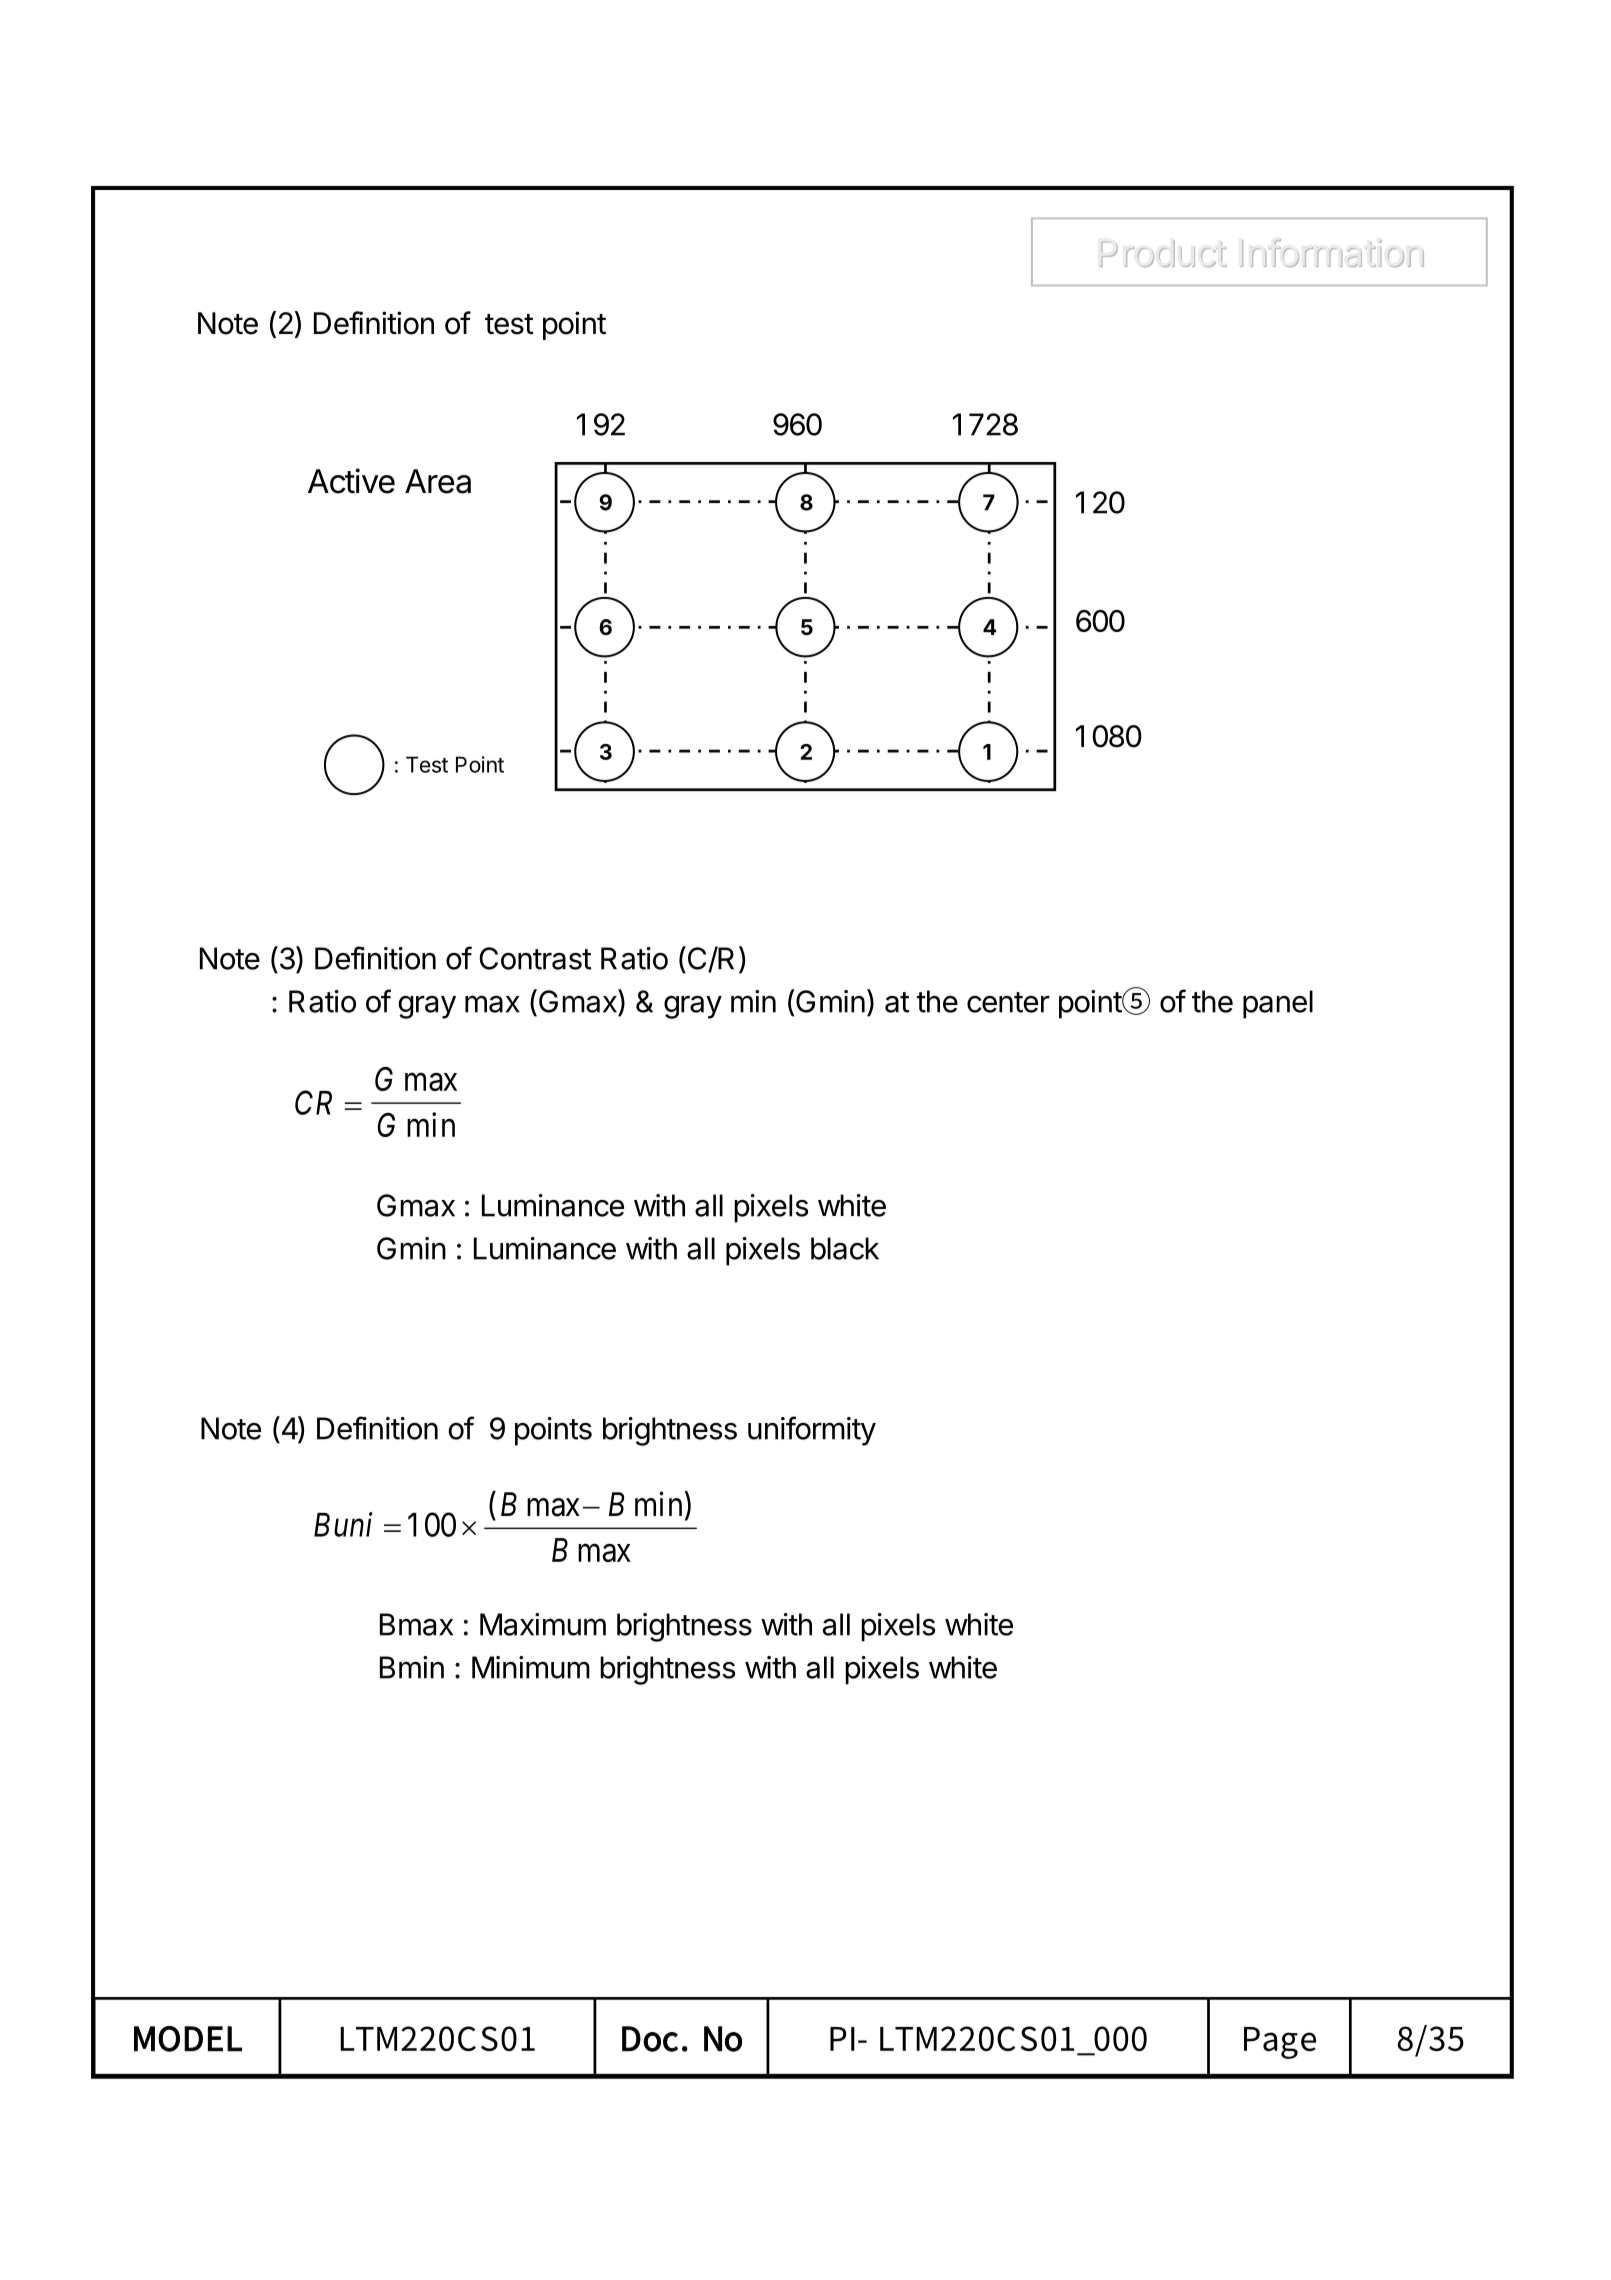 The width and height of the page is (1611, 2280). Describe the element at coordinates (650, 2039) in the page. I see `Doc` at that location.
